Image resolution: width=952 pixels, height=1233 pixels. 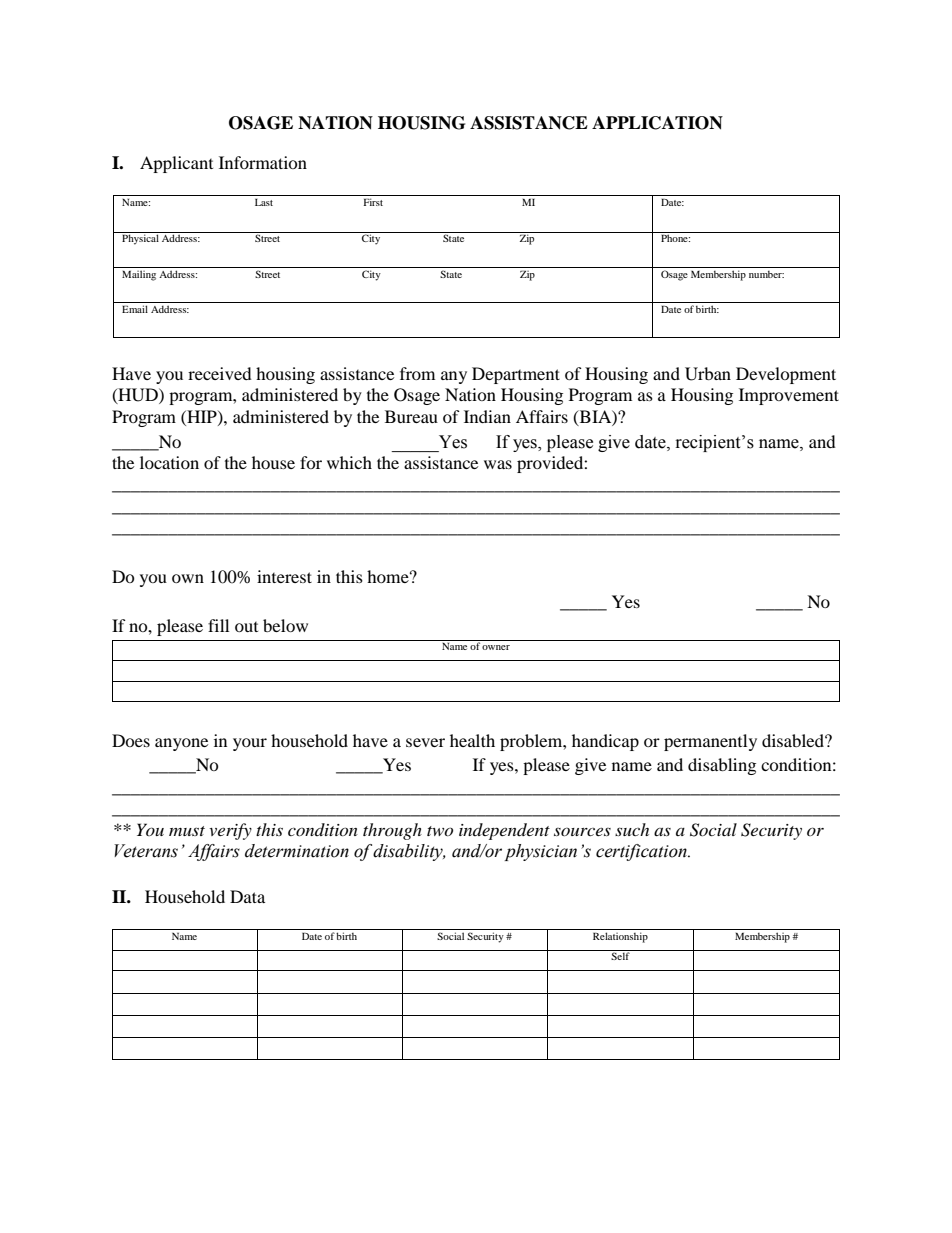 What do you see at coordinates (417, 373) in the page?
I see `from` at bounding box center [417, 373].
